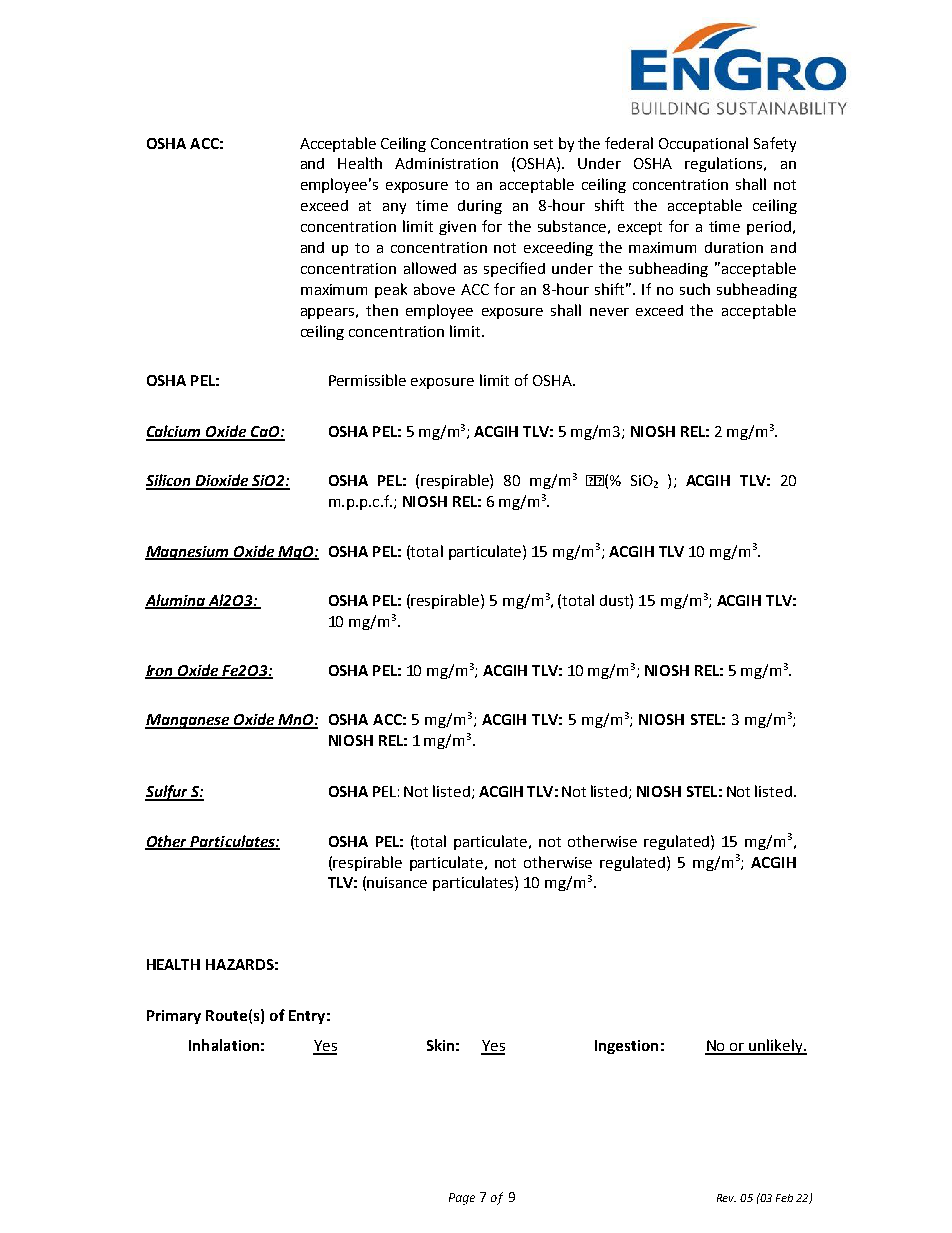 The height and width of the page is (1233, 952). Describe the element at coordinates (462, 1199) in the page. I see `Page` at that location.
